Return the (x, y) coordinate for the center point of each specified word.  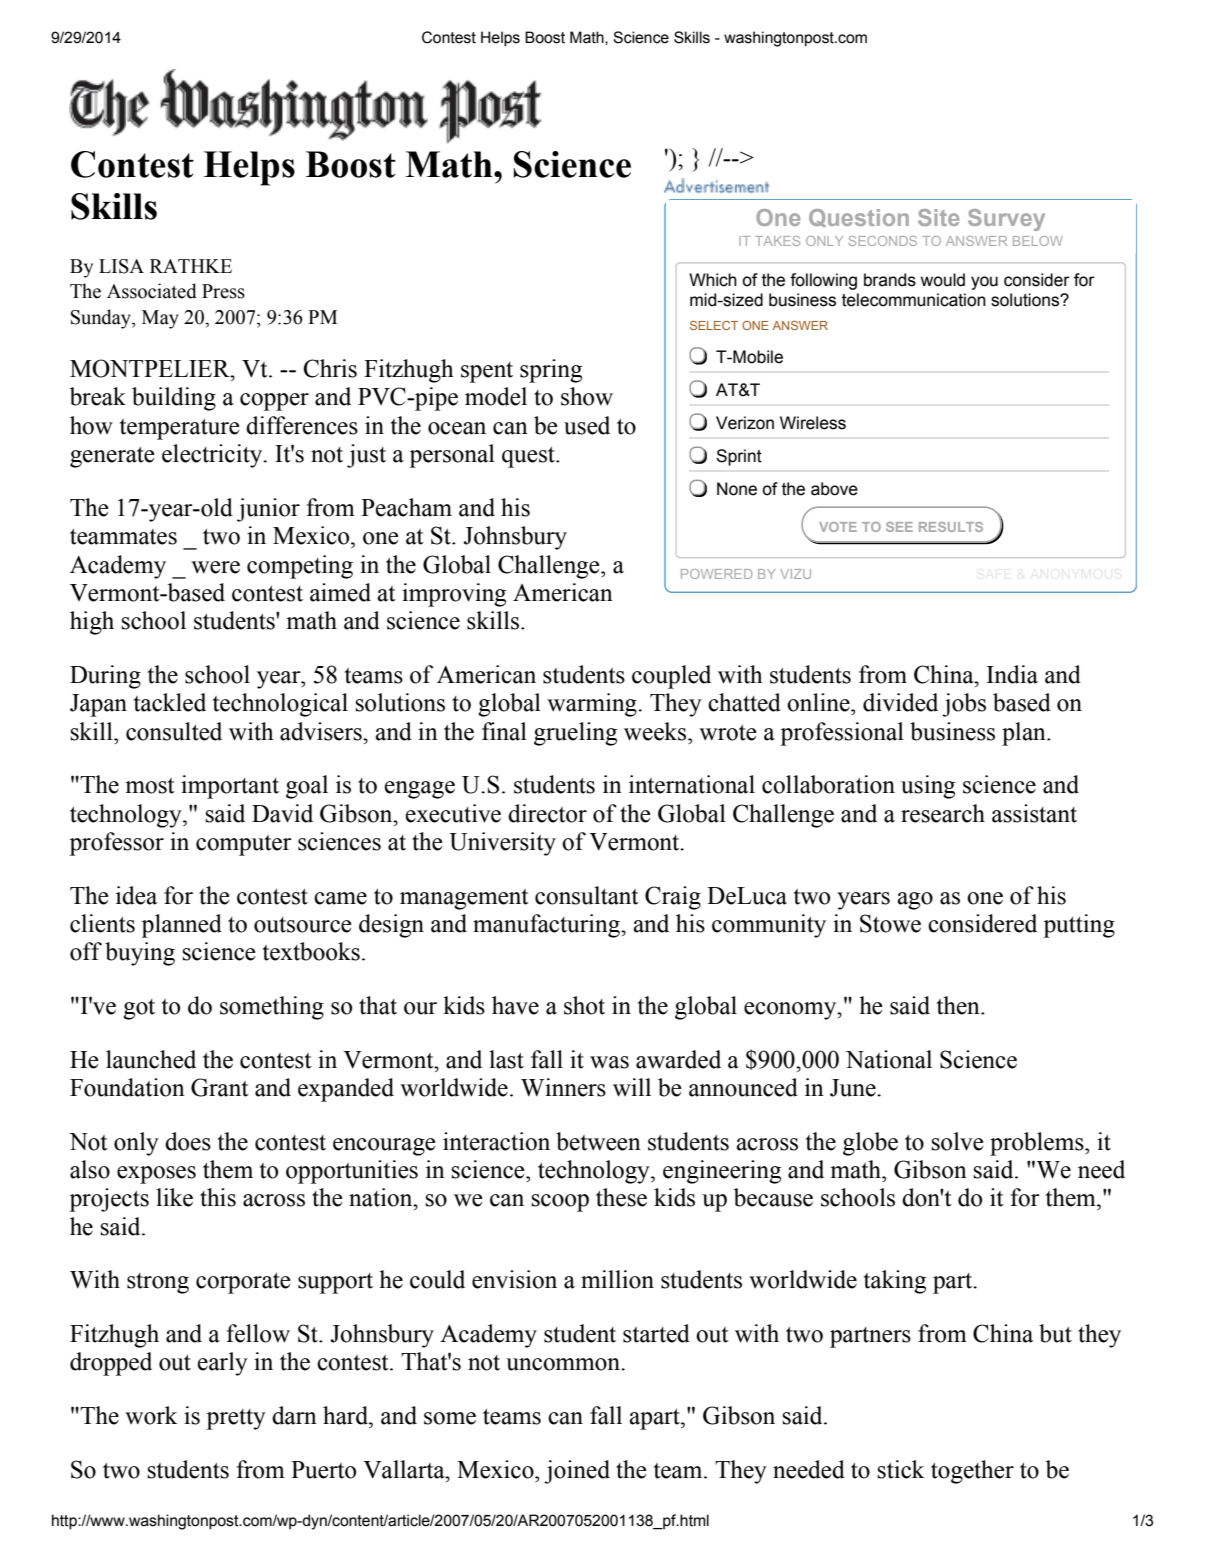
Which (713, 280)
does (188, 1141)
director (547, 813)
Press (223, 291)
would (942, 280)
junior (268, 510)
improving (454, 595)
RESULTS (951, 527)
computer (244, 845)
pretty (236, 1419)
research (943, 813)
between (598, 1141)
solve (957, 1141)
